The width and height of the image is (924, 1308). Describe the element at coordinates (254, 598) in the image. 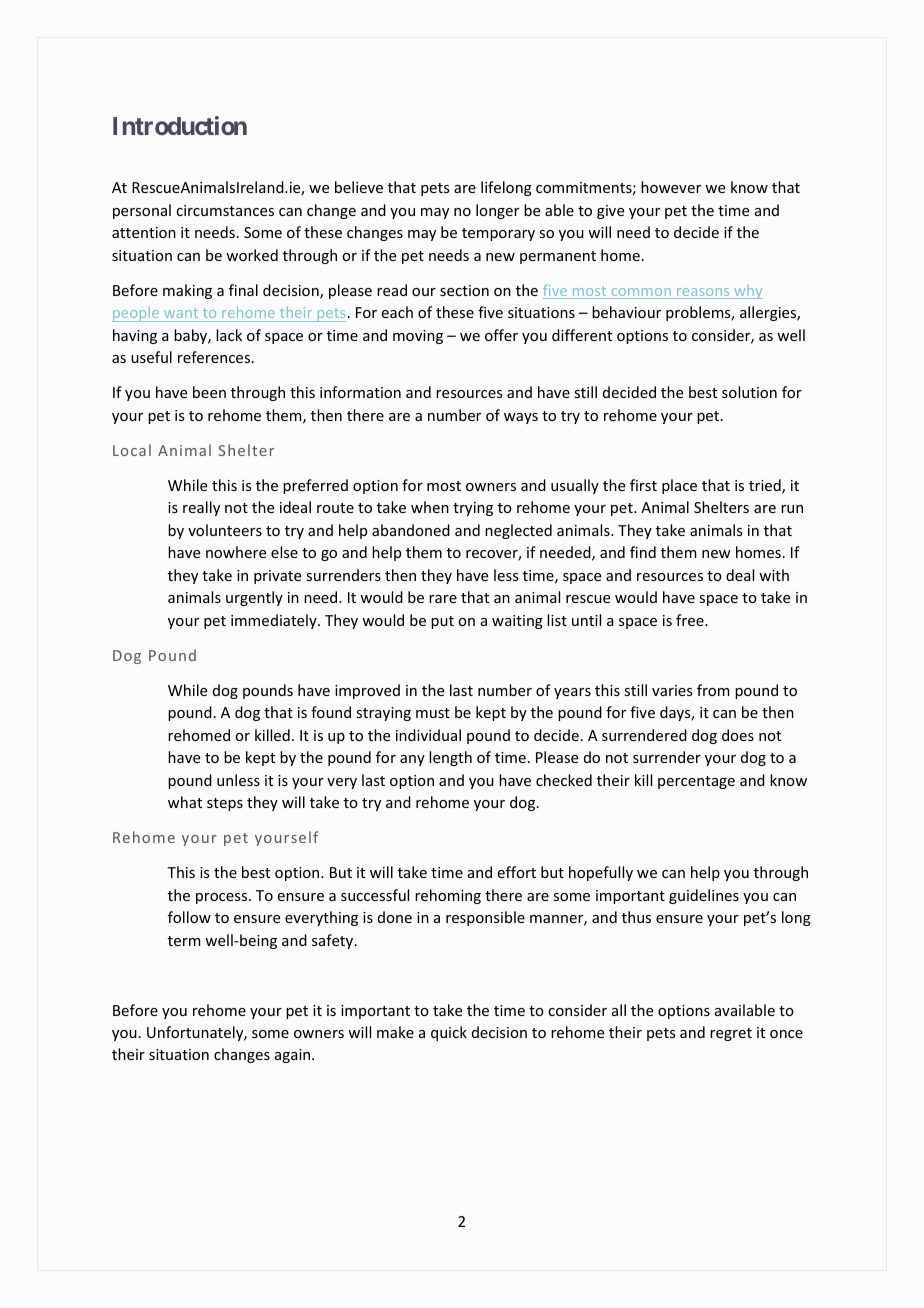

I see `urgently` at that location.
